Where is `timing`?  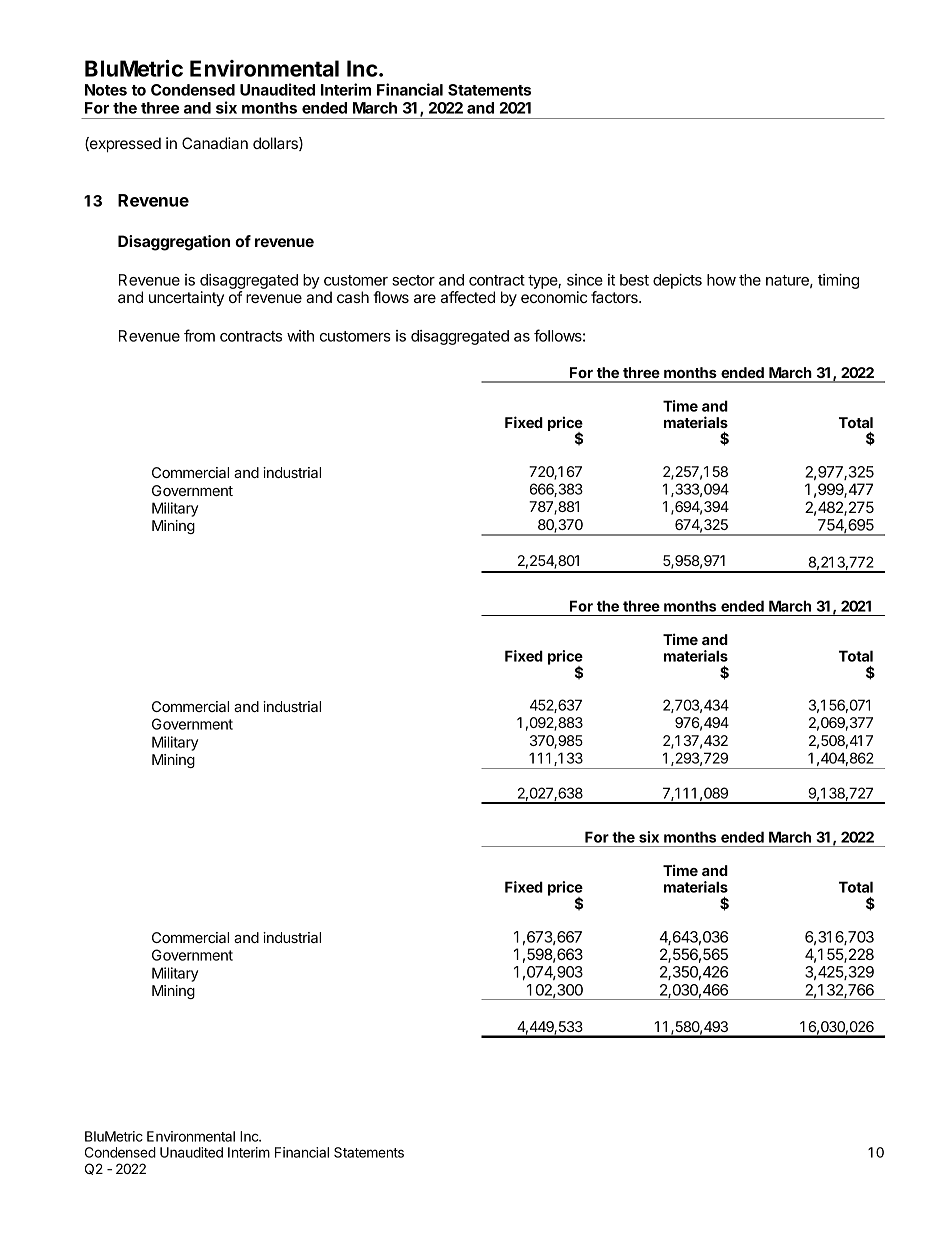
timing is located at coordinates (838, 281).
